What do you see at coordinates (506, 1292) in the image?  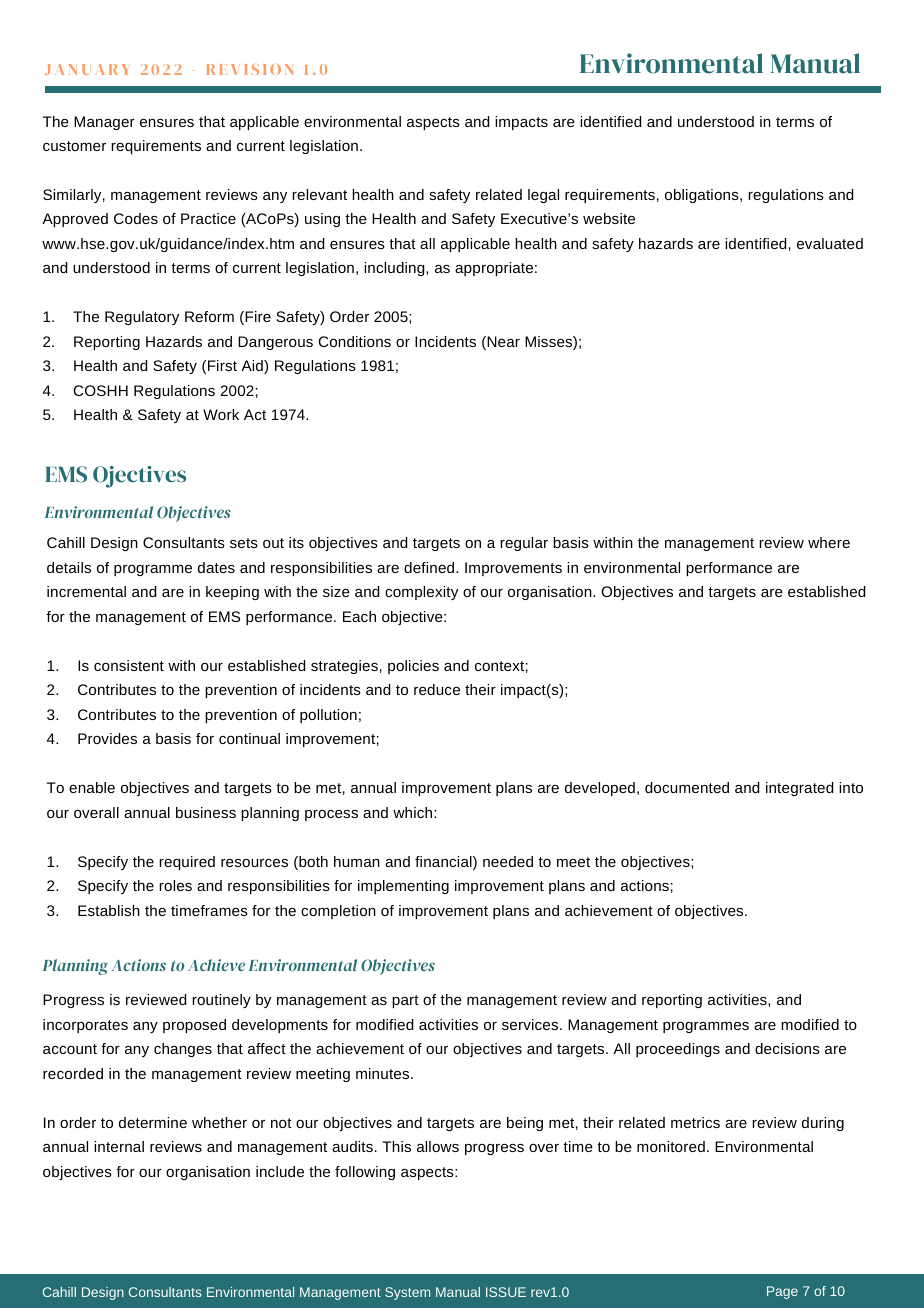 I see `ISSUE` at bounding box center [506, 1292].
